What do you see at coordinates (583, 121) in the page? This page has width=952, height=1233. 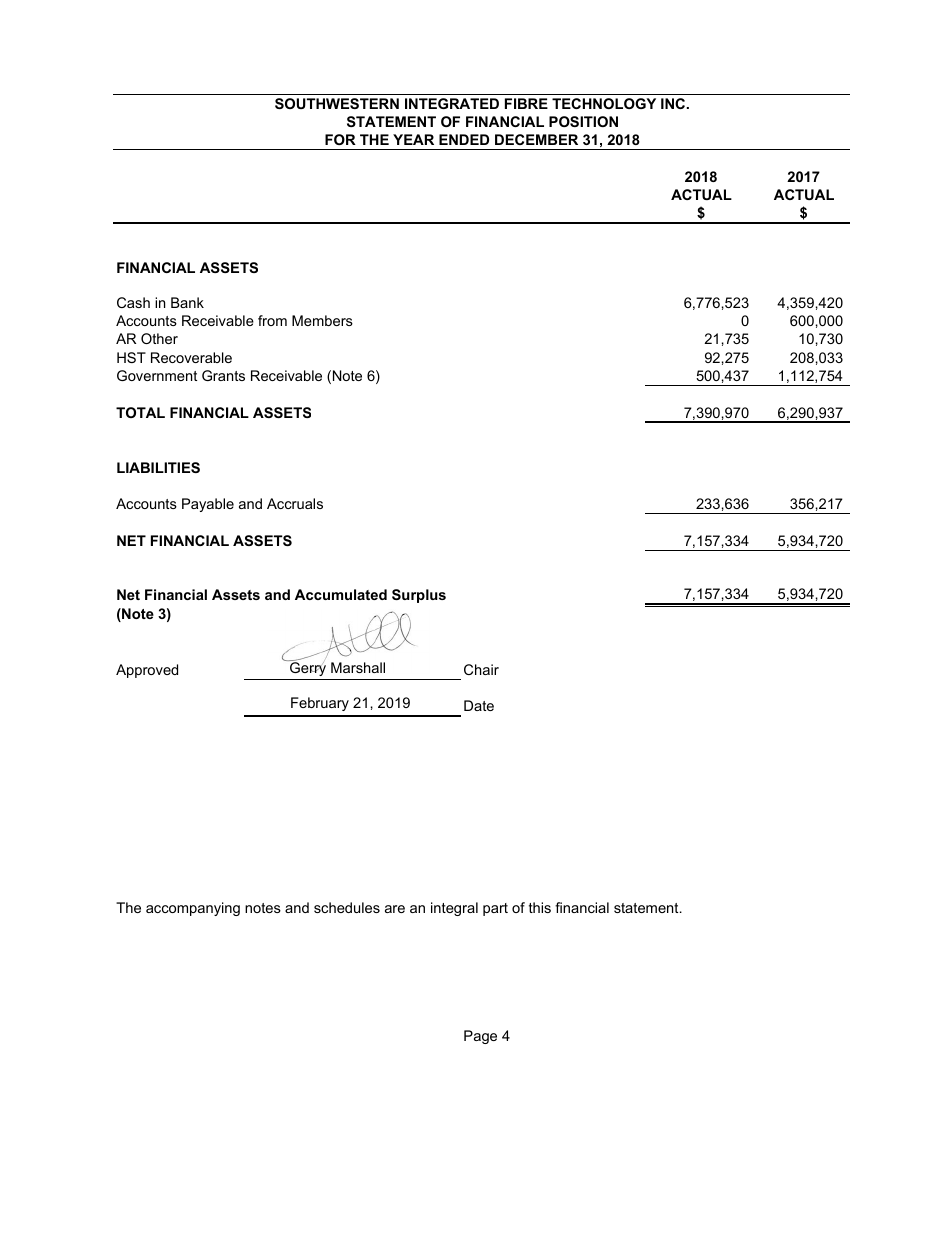 I see `POSITION` at bounding box center [583, 121].
